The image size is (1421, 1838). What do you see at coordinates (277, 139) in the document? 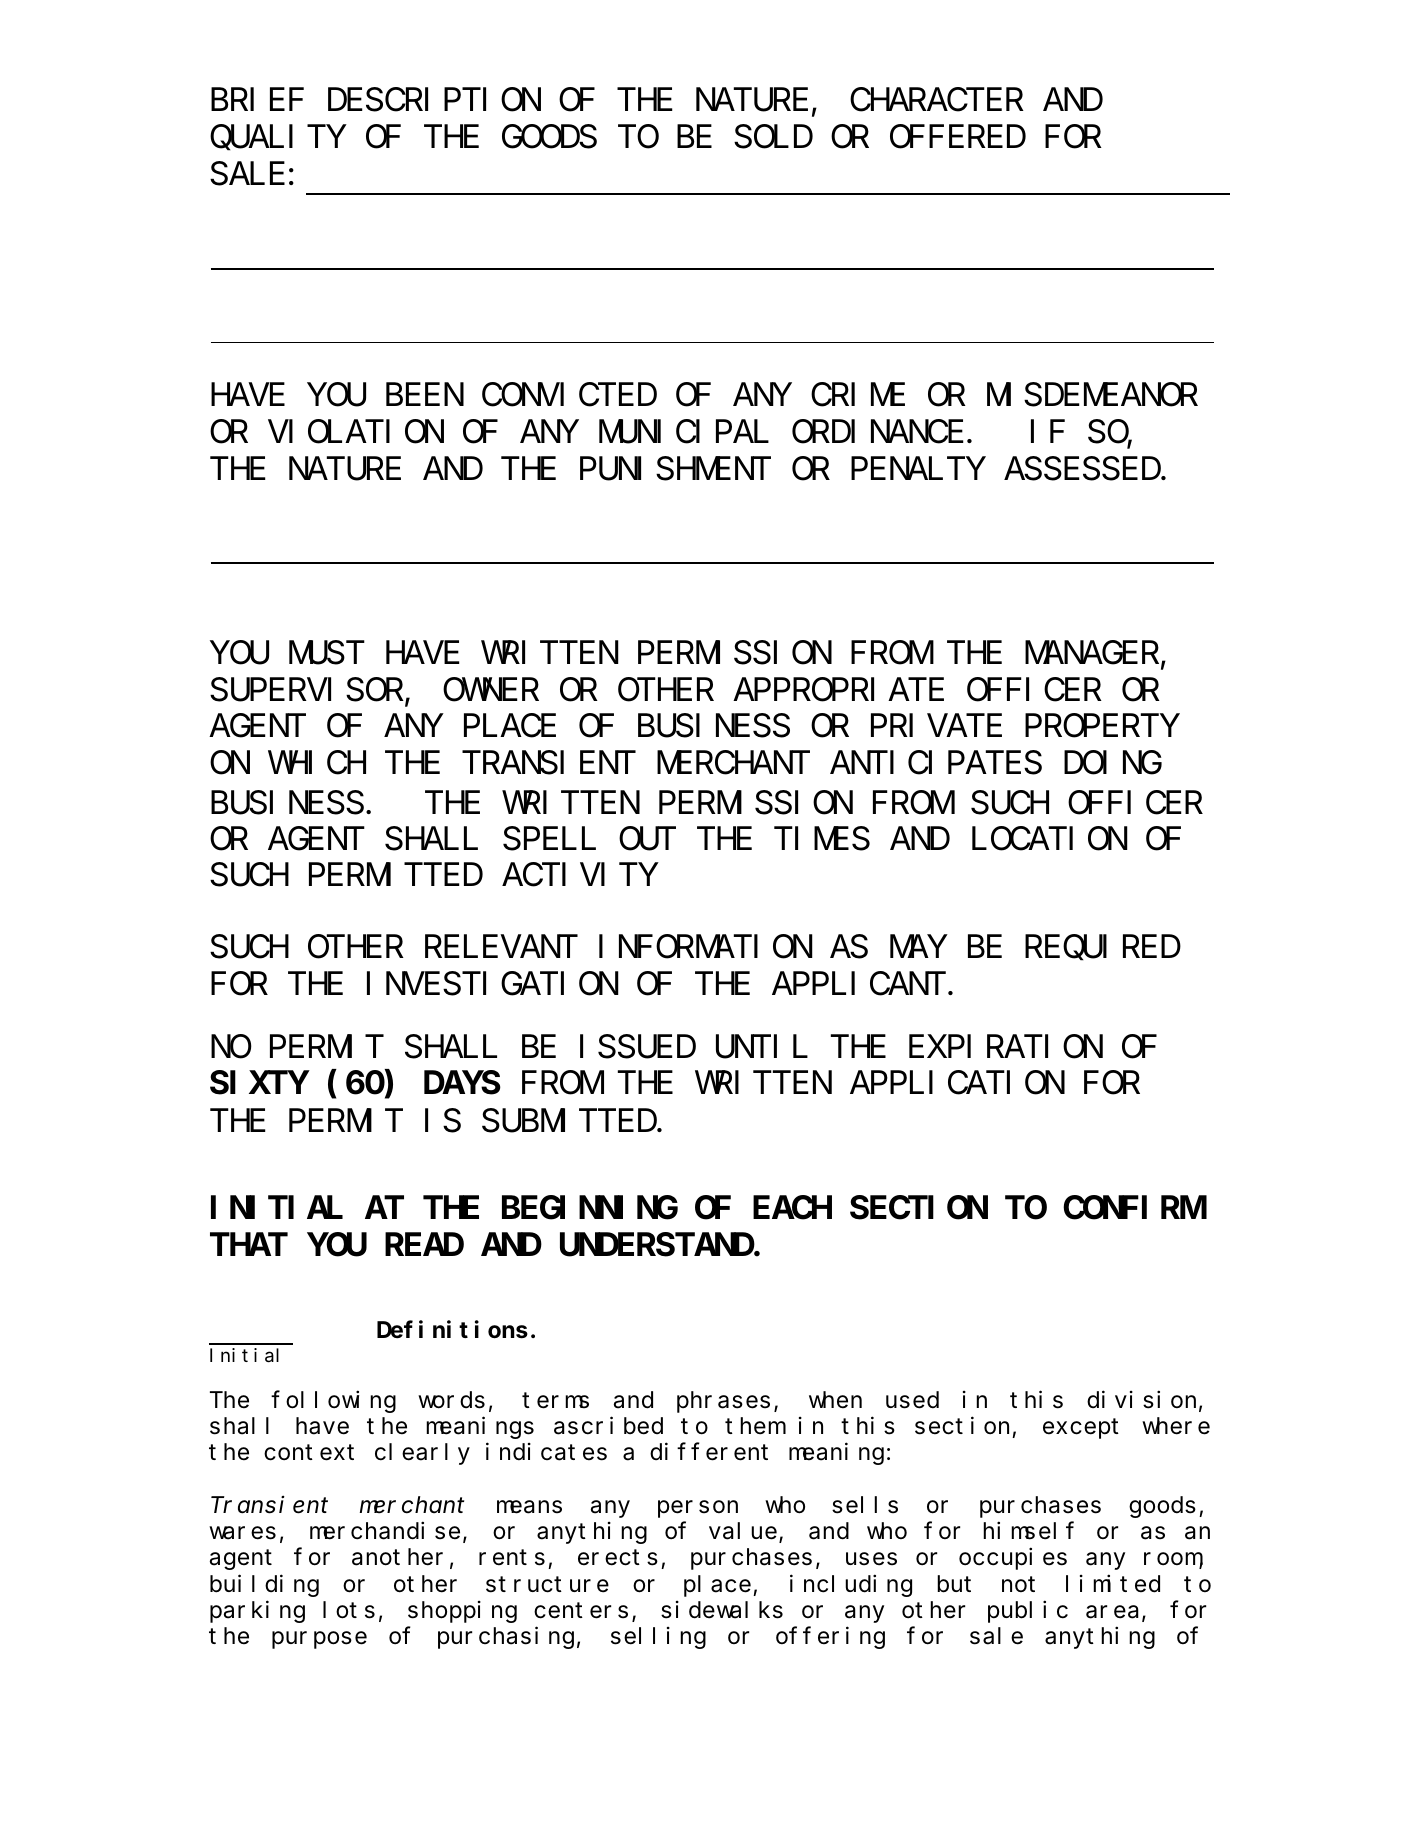
I see `QUALITY` at bounding box center [277, 139].
